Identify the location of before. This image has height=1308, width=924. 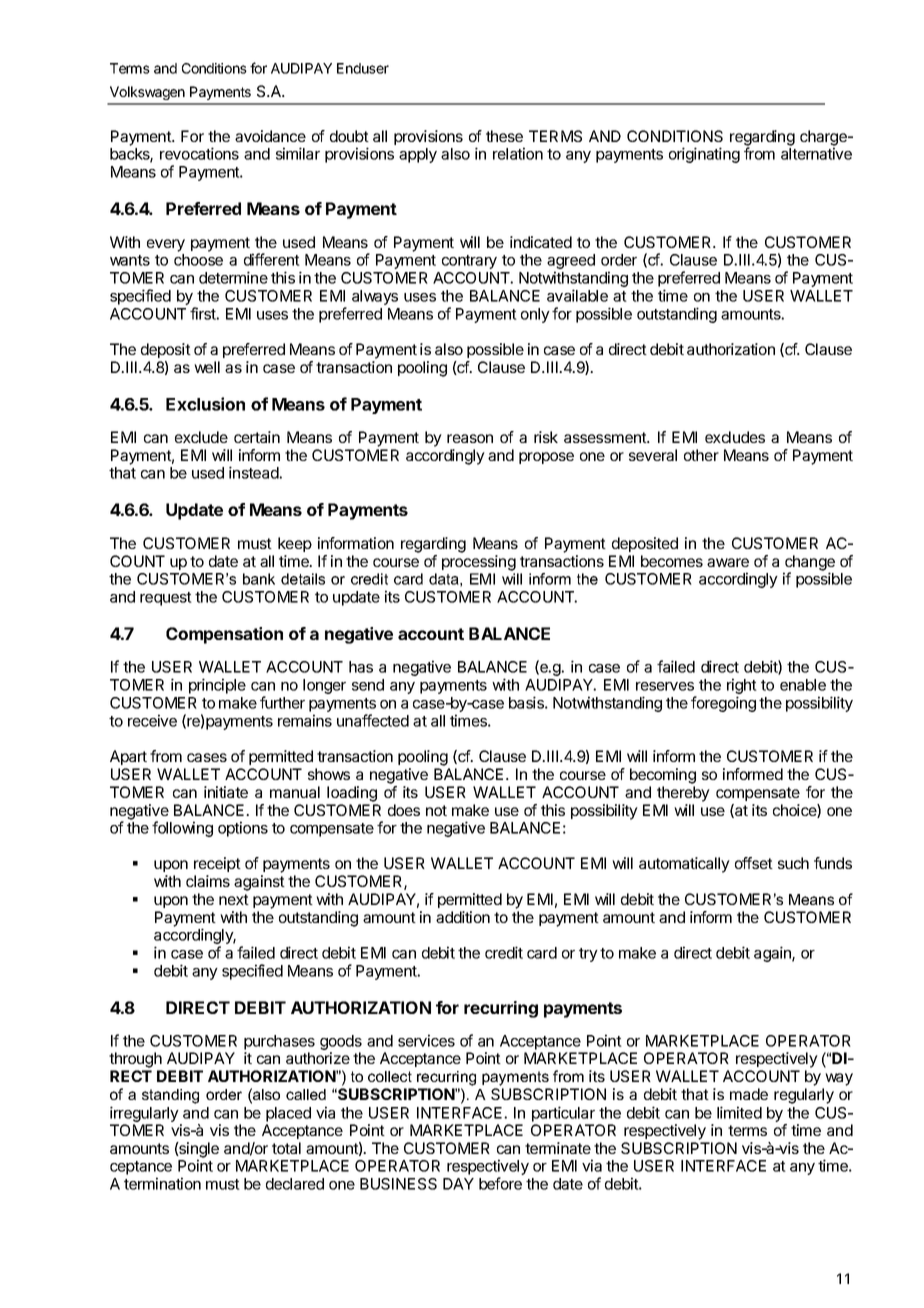
(500, 1183).
